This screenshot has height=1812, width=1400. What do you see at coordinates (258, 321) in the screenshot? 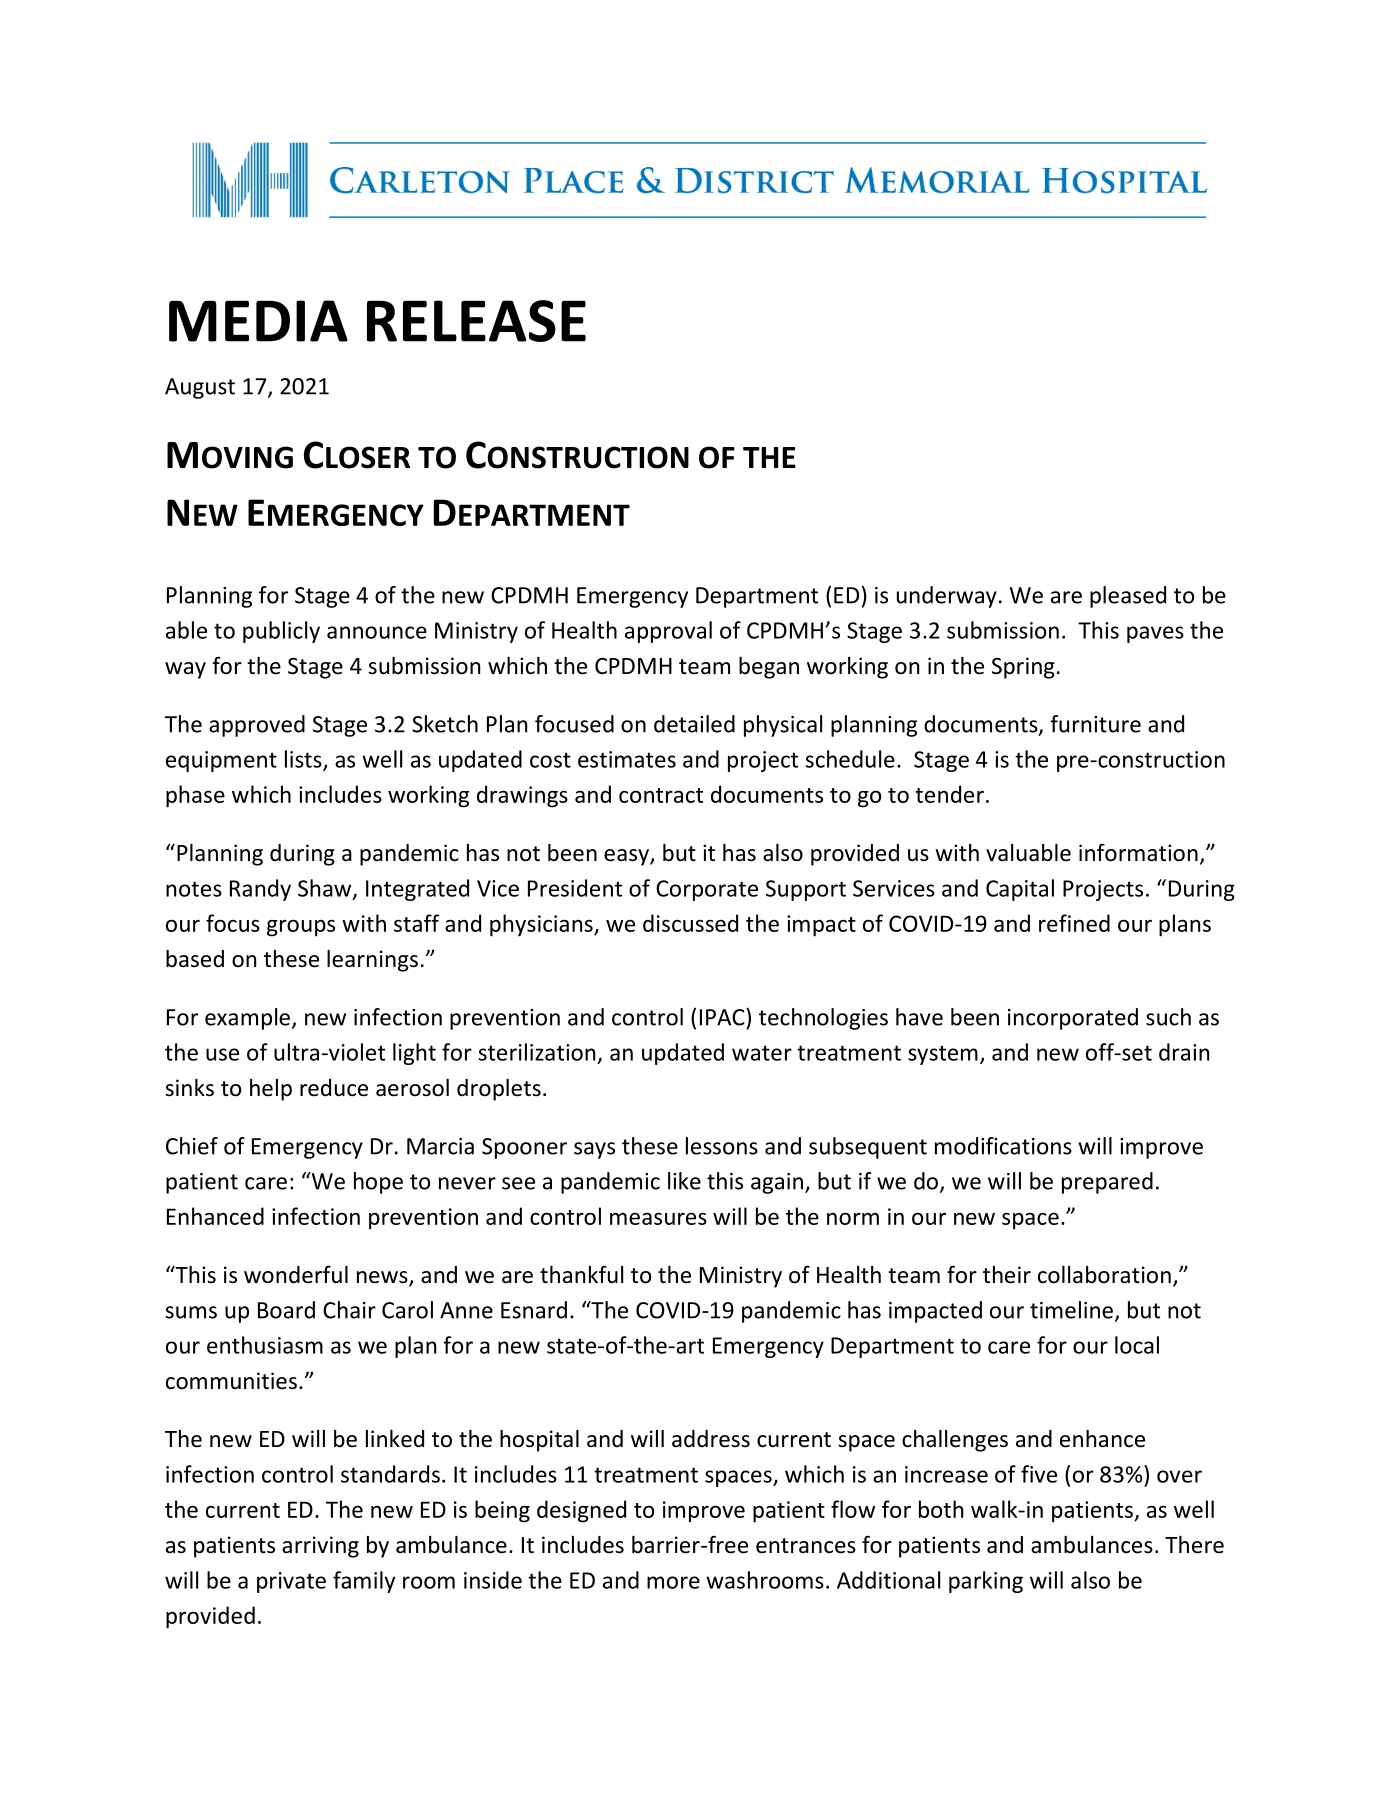
I see `MEDIA` at bounding box center [258, 321].
